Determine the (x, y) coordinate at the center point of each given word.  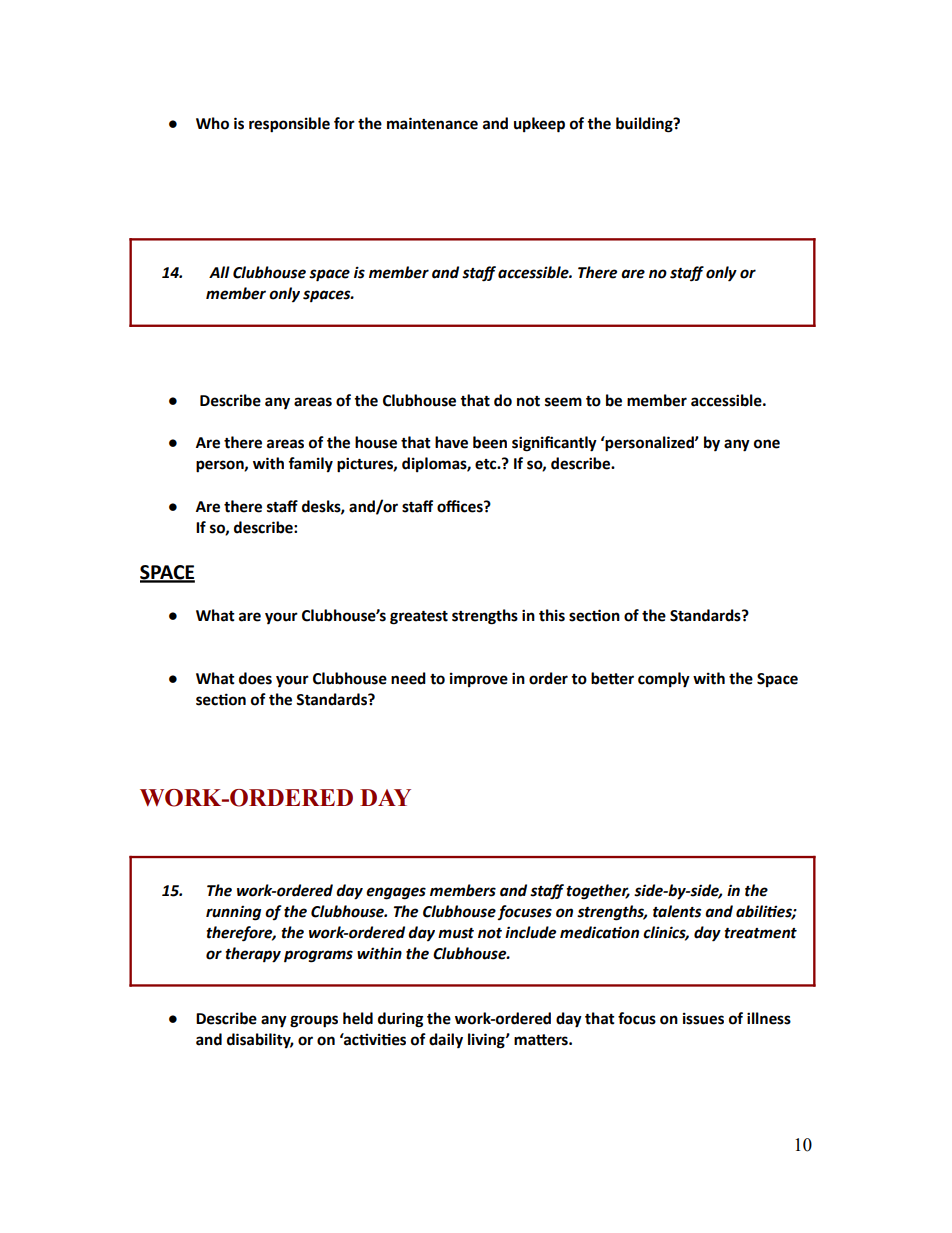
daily (446, 1041)
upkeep (539, 125)
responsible (289, 125)
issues (703, 1018)
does (255, 678)
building (645, 125)
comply (664, 680)
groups (314, 1021)
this (552, 615)
